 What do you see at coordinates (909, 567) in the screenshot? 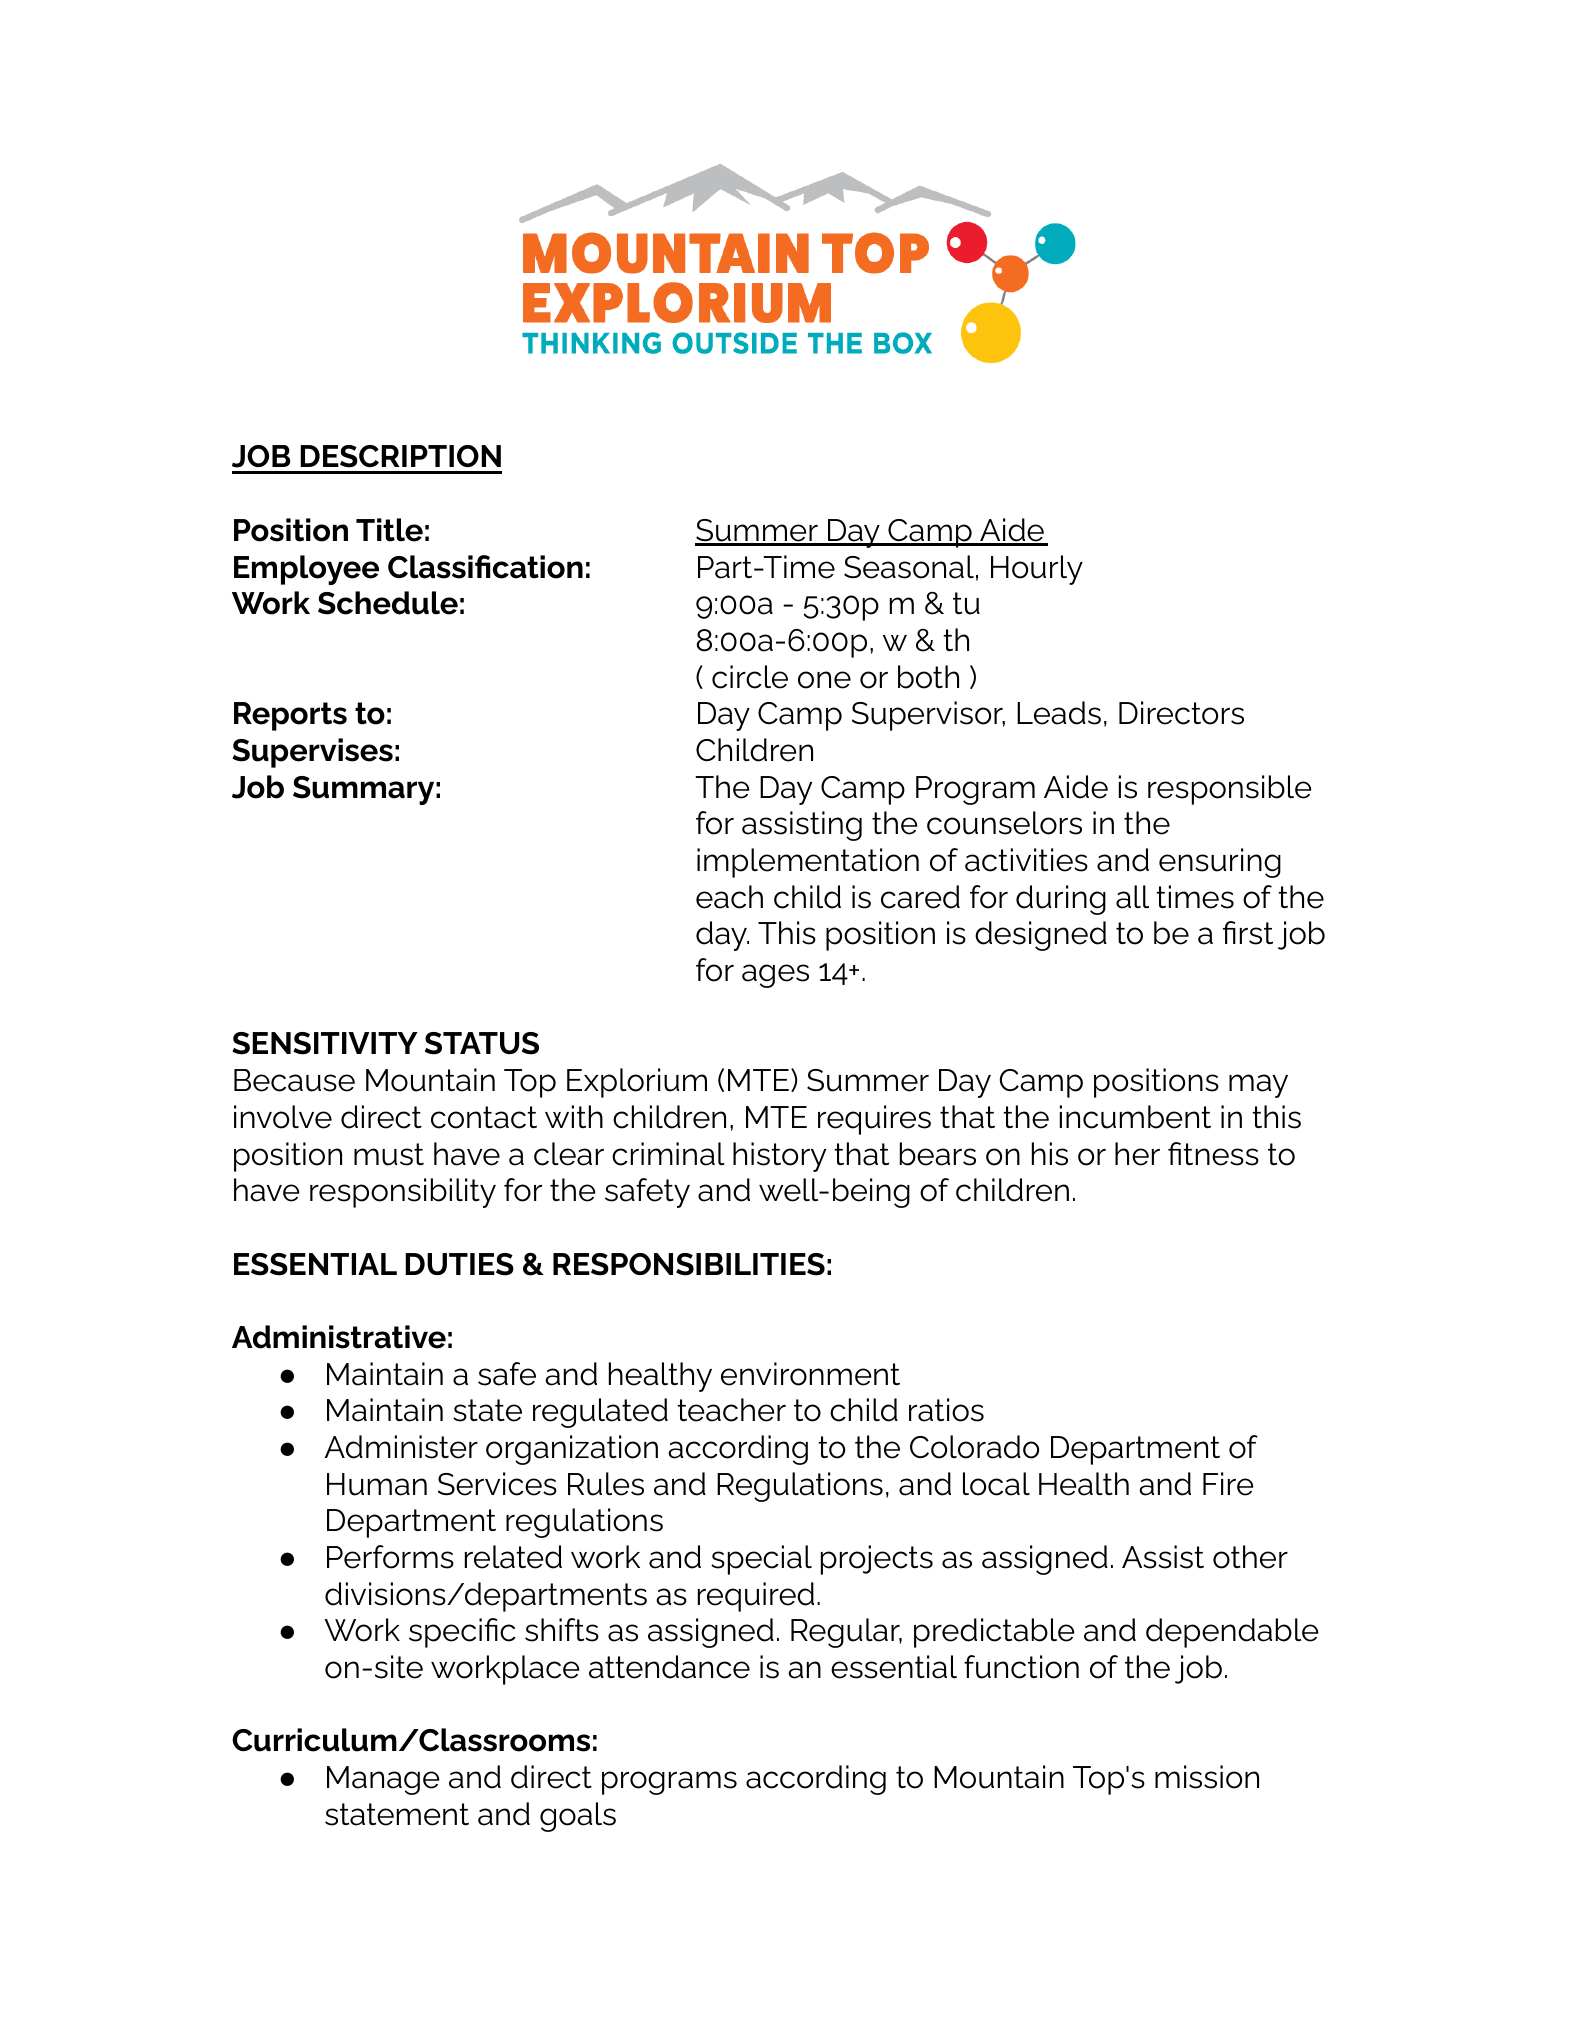
I see `Seasonal` at bounding box center [909, 567].
